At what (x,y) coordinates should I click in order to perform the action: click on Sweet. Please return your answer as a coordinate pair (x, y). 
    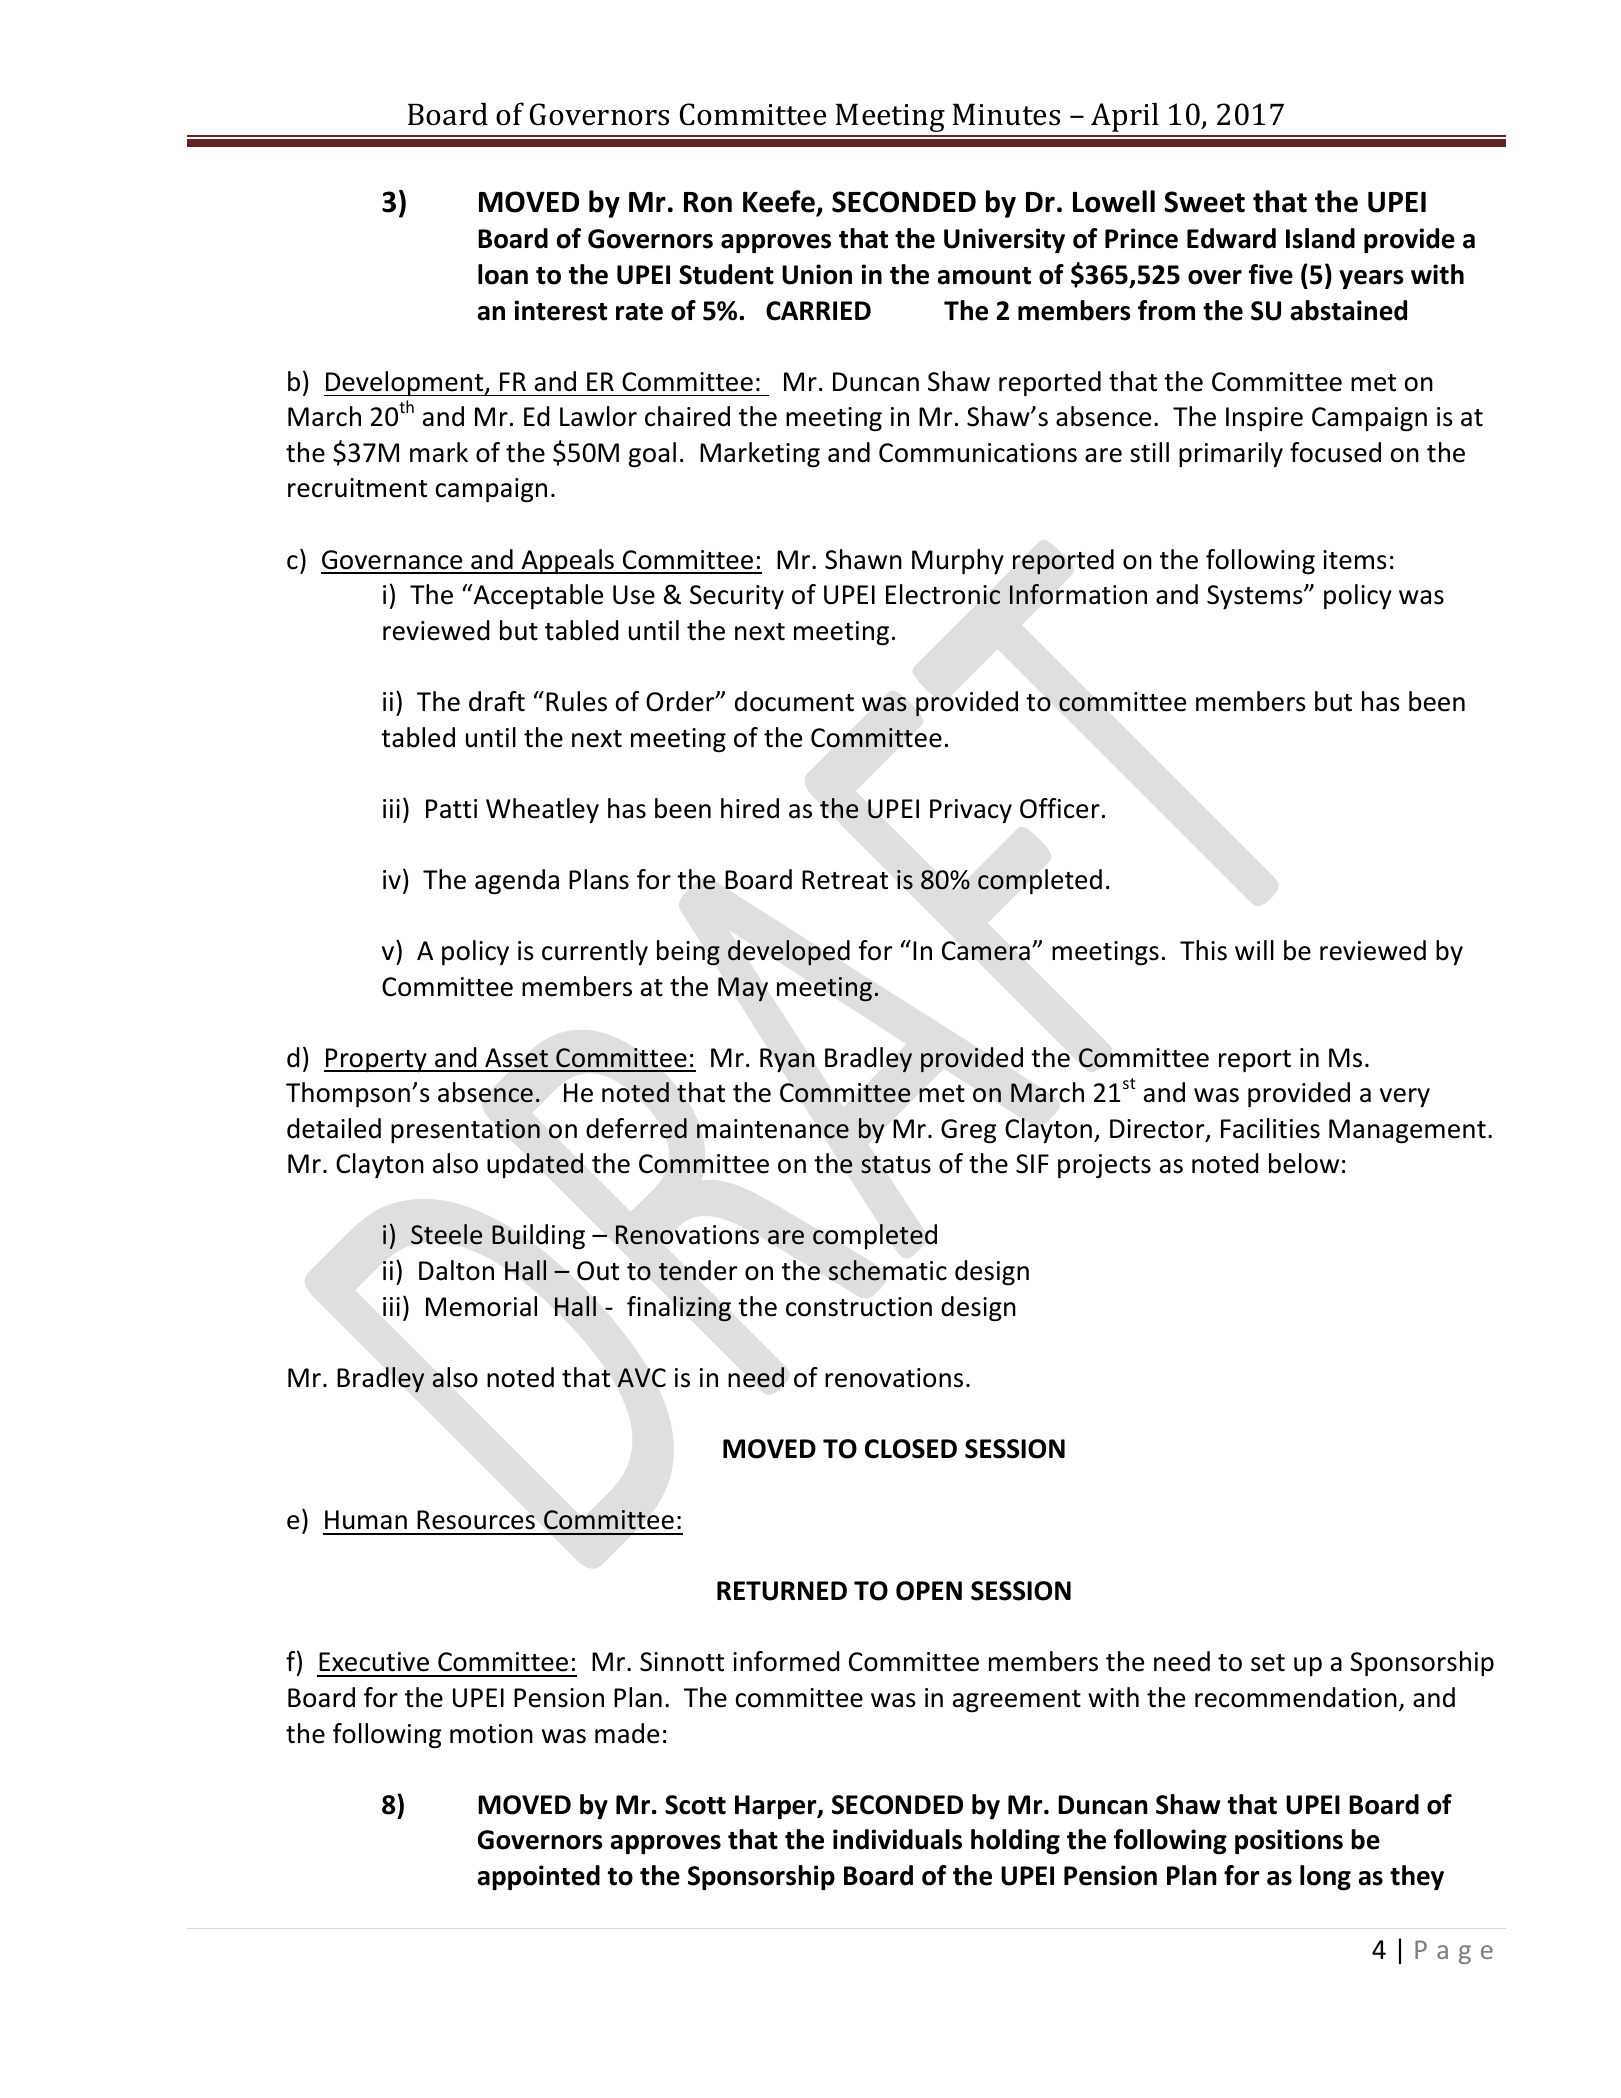
    Looking at the image, I should click on (1204, 202).
